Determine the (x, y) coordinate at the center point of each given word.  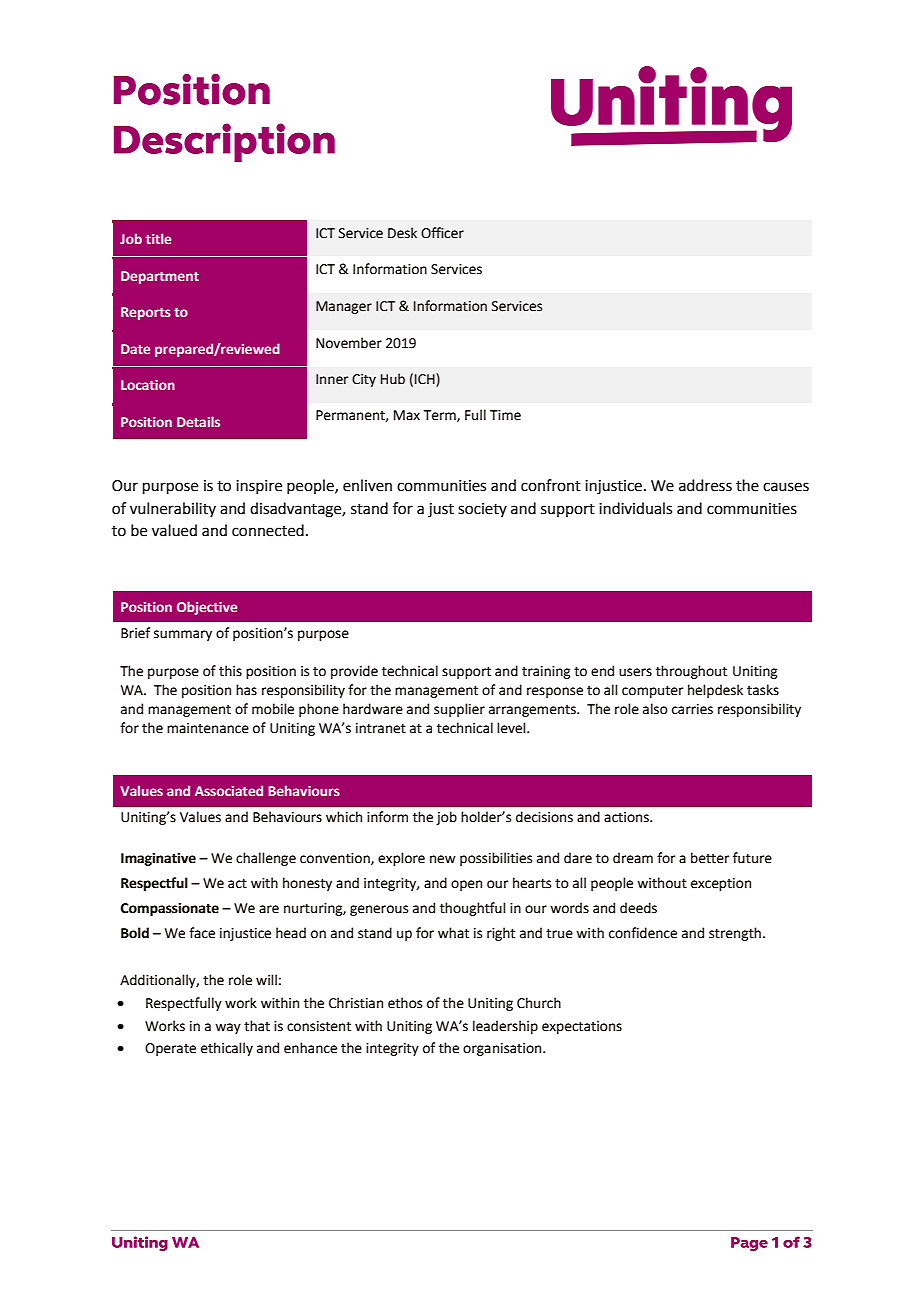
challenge (266, 859)
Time (505, 415)
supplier (459, 710)
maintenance (208, 728)
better (710, 858)
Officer (442, 233)
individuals (635, 508)
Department (160, 277)
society (482, 510)
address (705, 485)
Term (441, 416)
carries (692, 709)
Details (198, 421)
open (466, 885)
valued (174, 530)
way (228, 1028)
